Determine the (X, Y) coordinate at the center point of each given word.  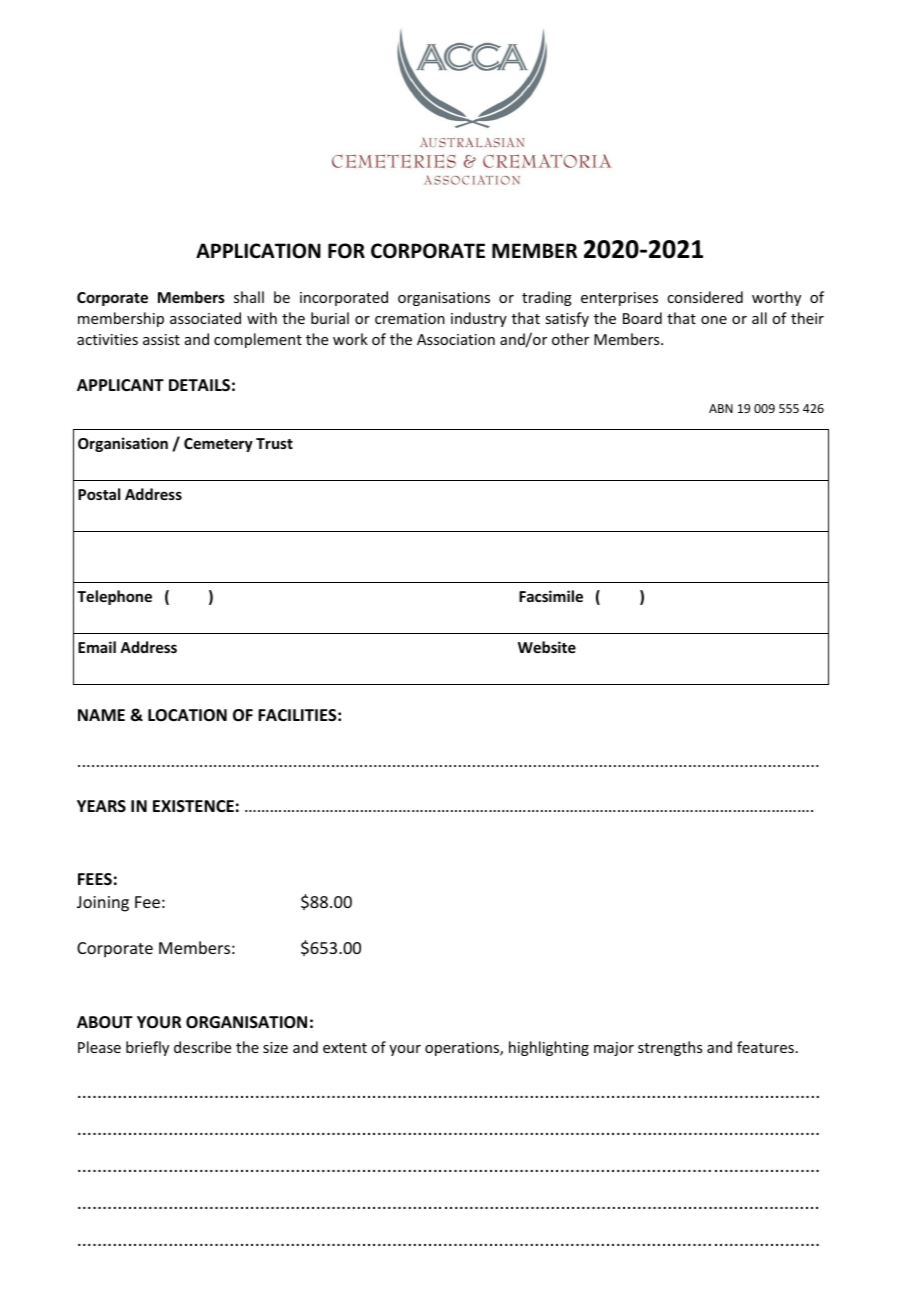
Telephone (114, 597)
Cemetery (218, 445)
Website (547, 647)
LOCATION (187, 715)
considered (705, 297)
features (765, 1047)
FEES (95, 879)
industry (479, 319)
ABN (721, 408)
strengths (670, 1048)
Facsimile (551, 596)
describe (202, 1047)
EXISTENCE (193, 806)
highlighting (549, 1048)
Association (456, 339)
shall (249, 297)
